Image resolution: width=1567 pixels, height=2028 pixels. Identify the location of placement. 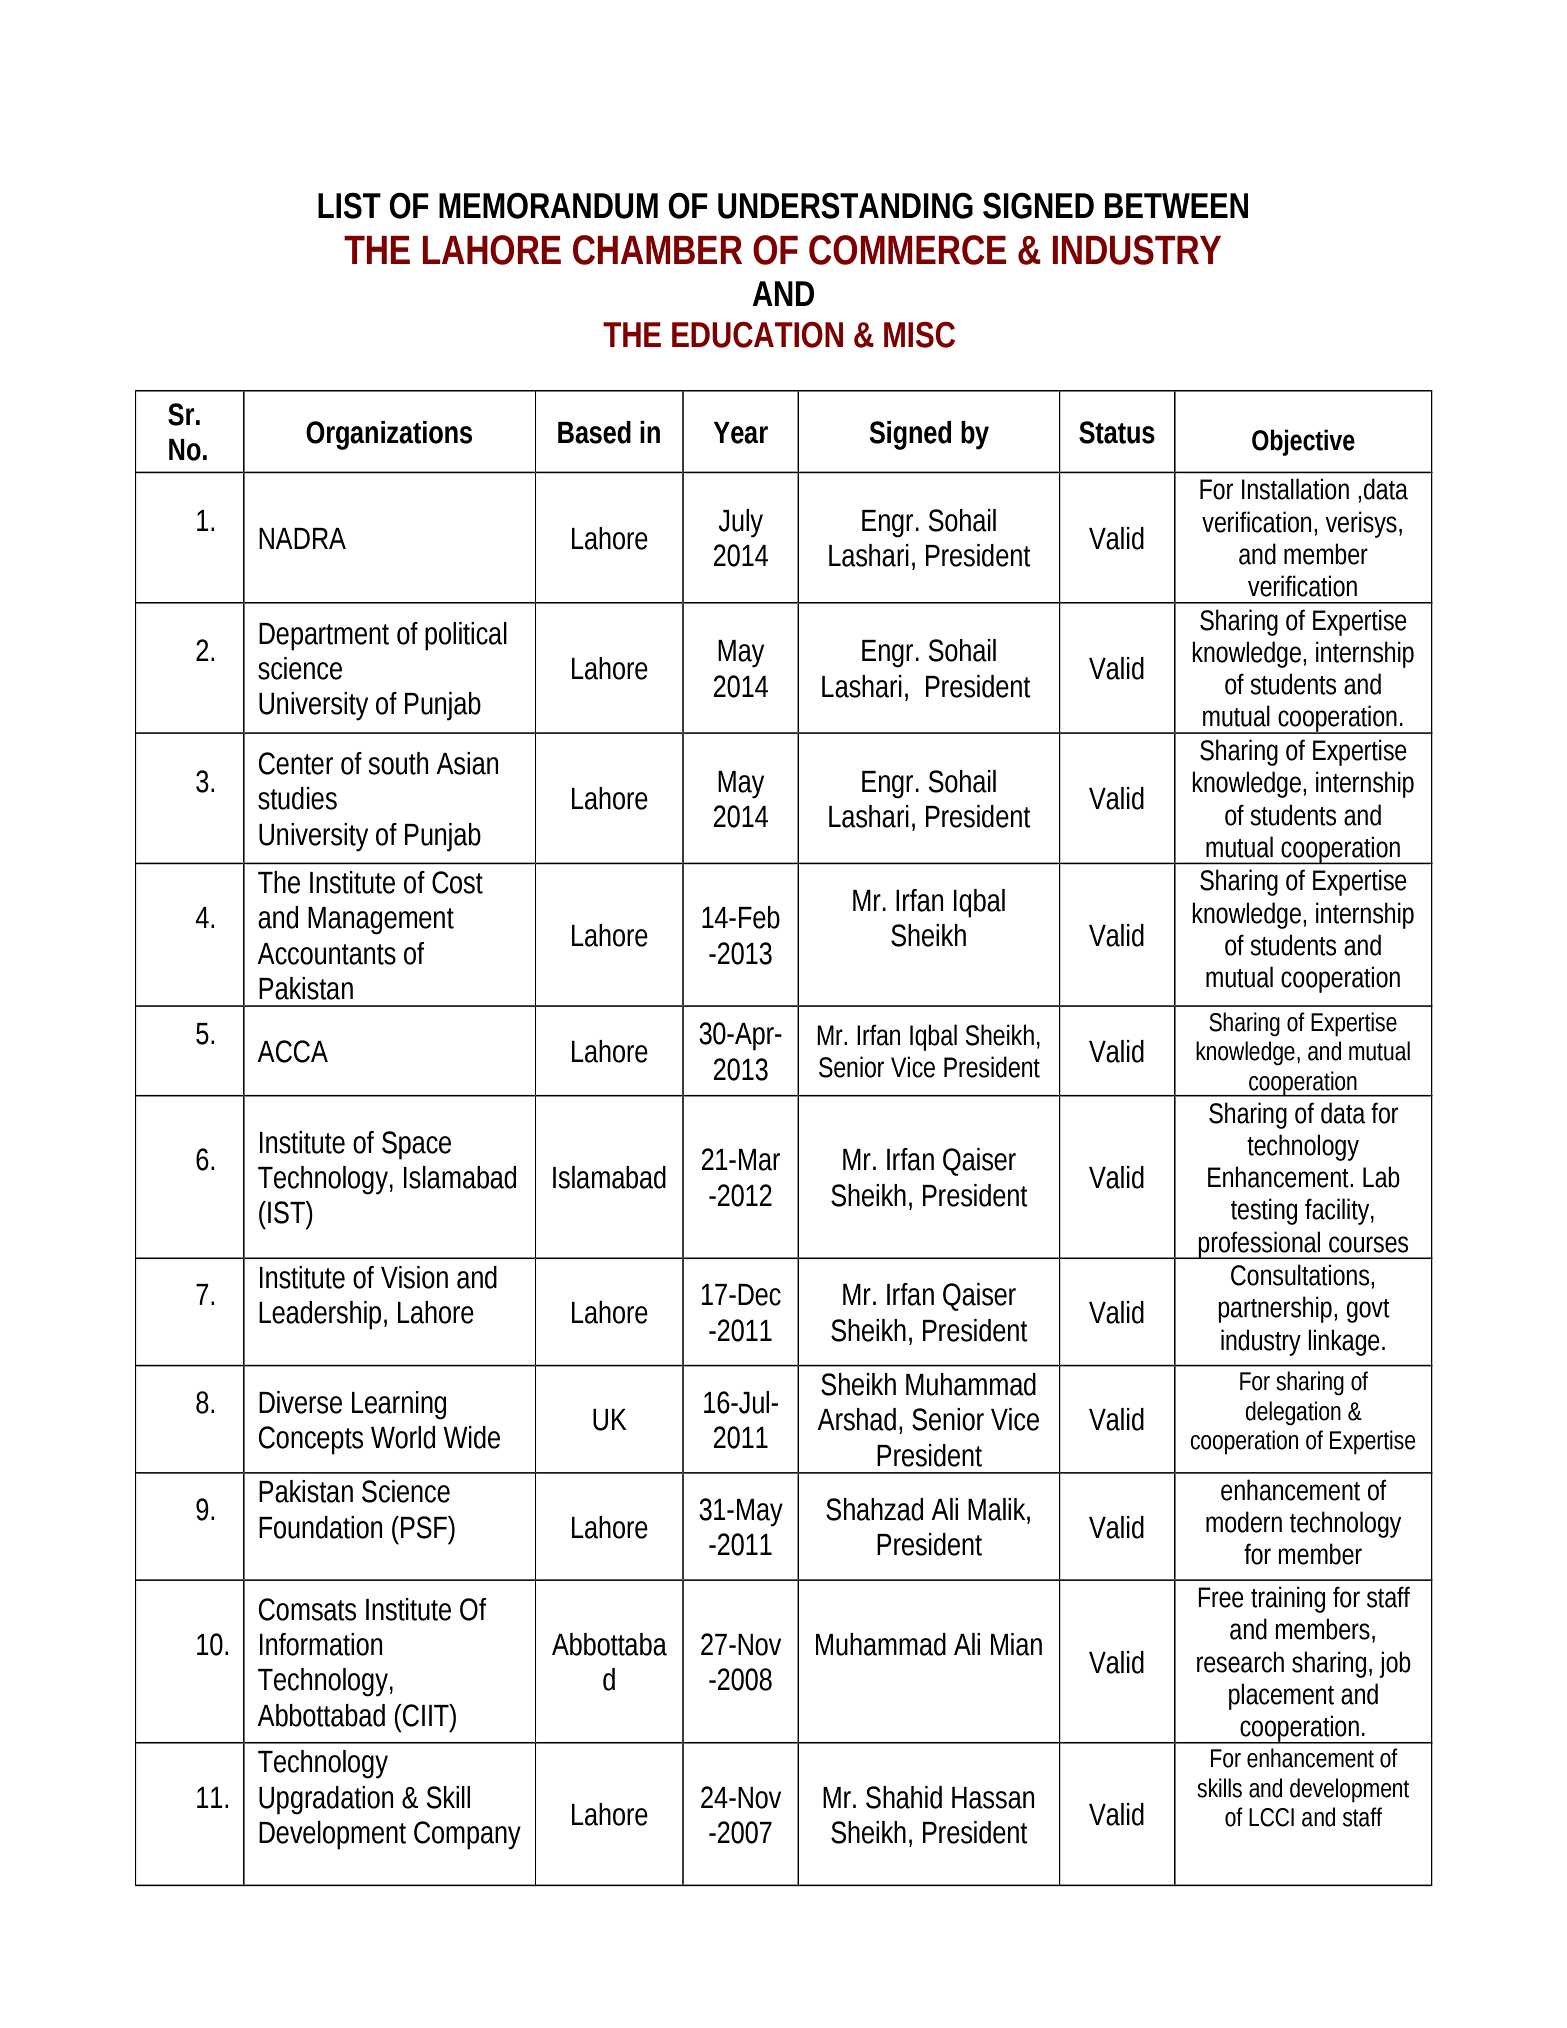
(1281, 1696).
